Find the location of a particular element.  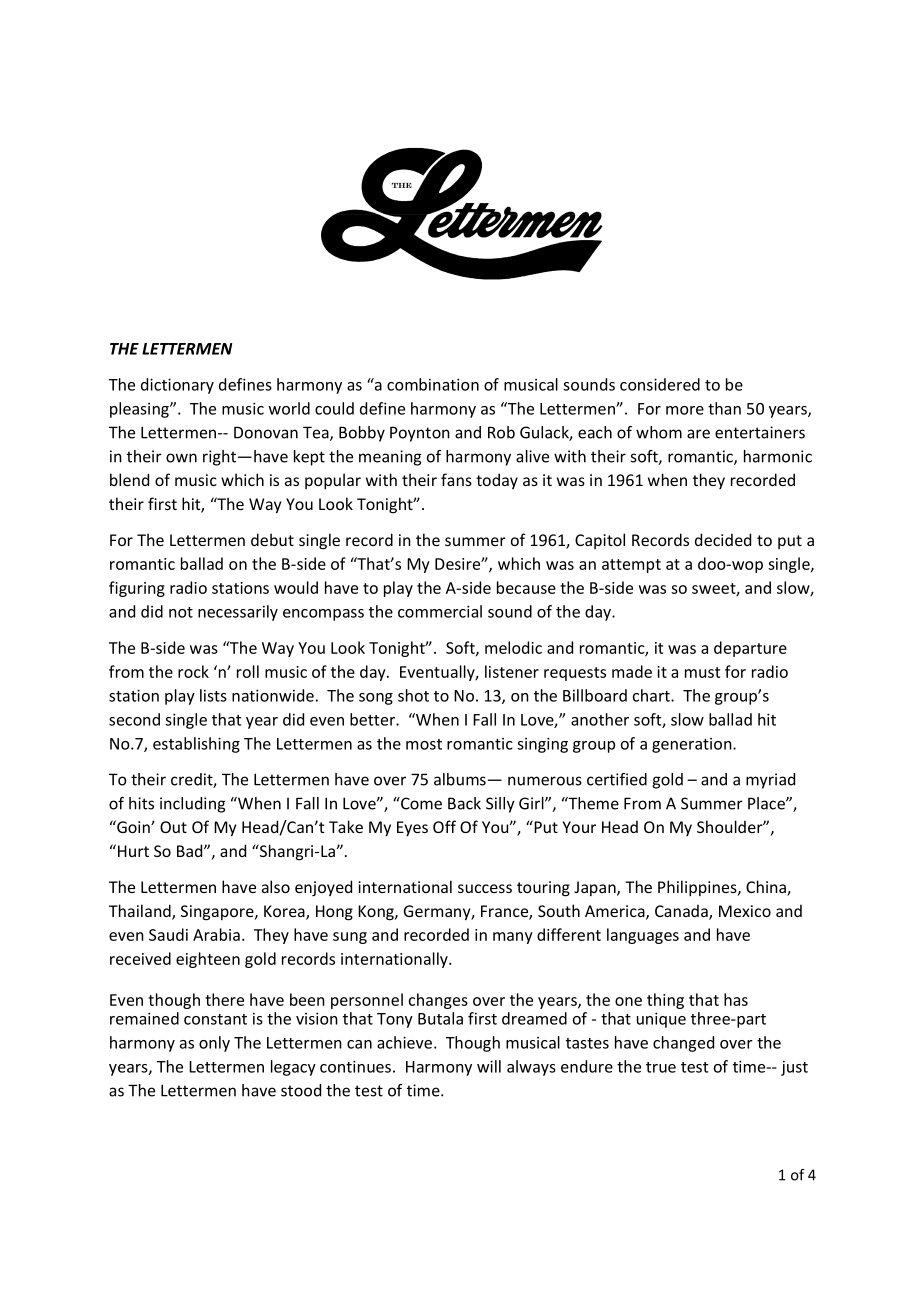

decided is located at coordinates (723, 539).
